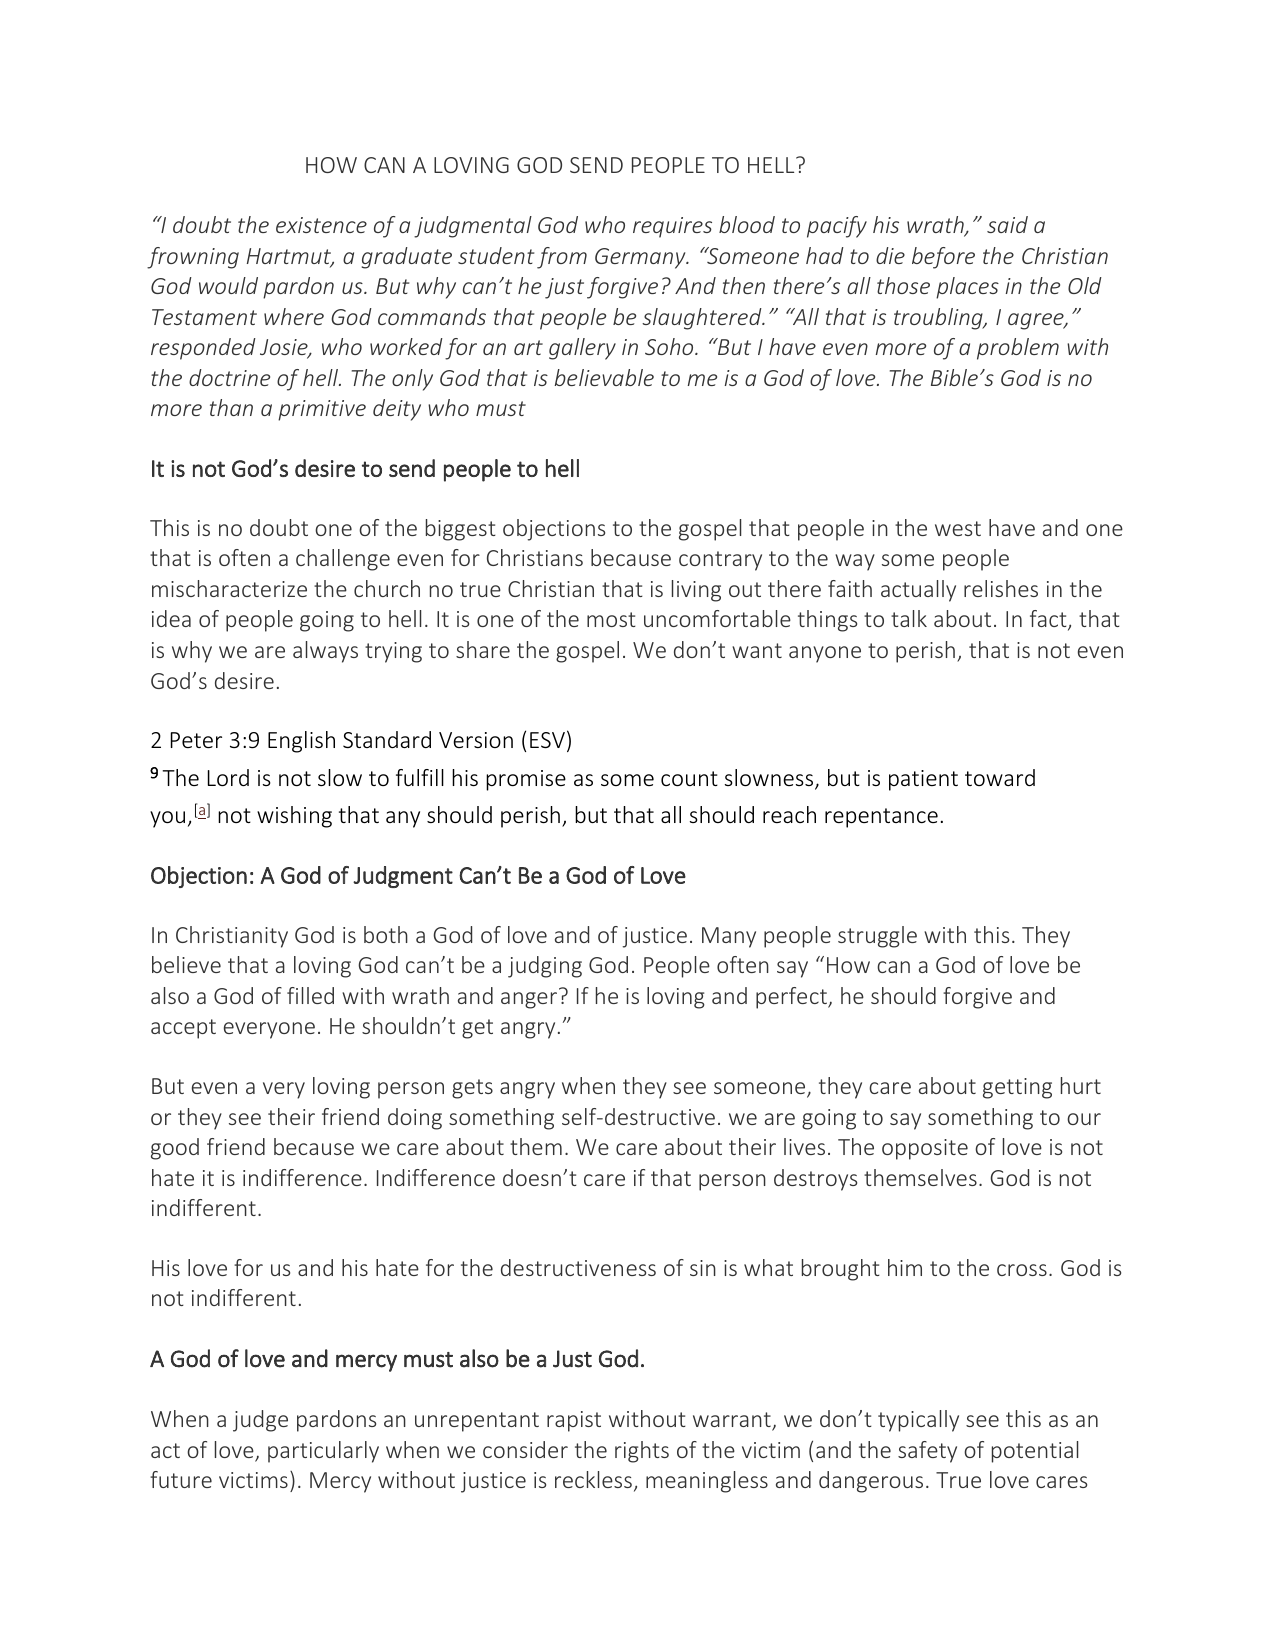 The image size is (1276, 1651). What do you see at coordinates (562, 258) in the screenshot?
I see `from` at bounding box center [562, 258].
